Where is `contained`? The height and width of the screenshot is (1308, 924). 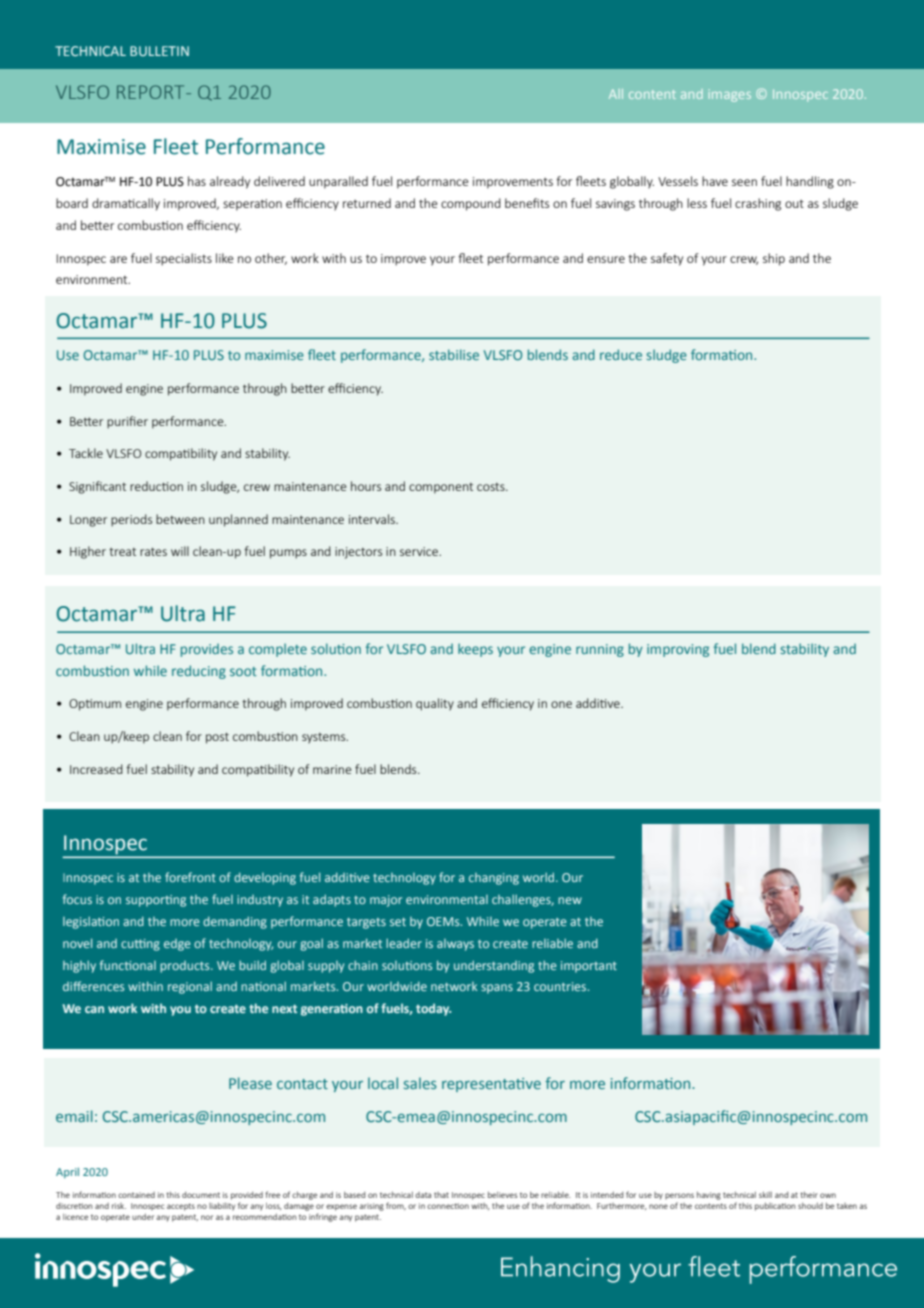
contained is located at coordinates (136, 1195).
